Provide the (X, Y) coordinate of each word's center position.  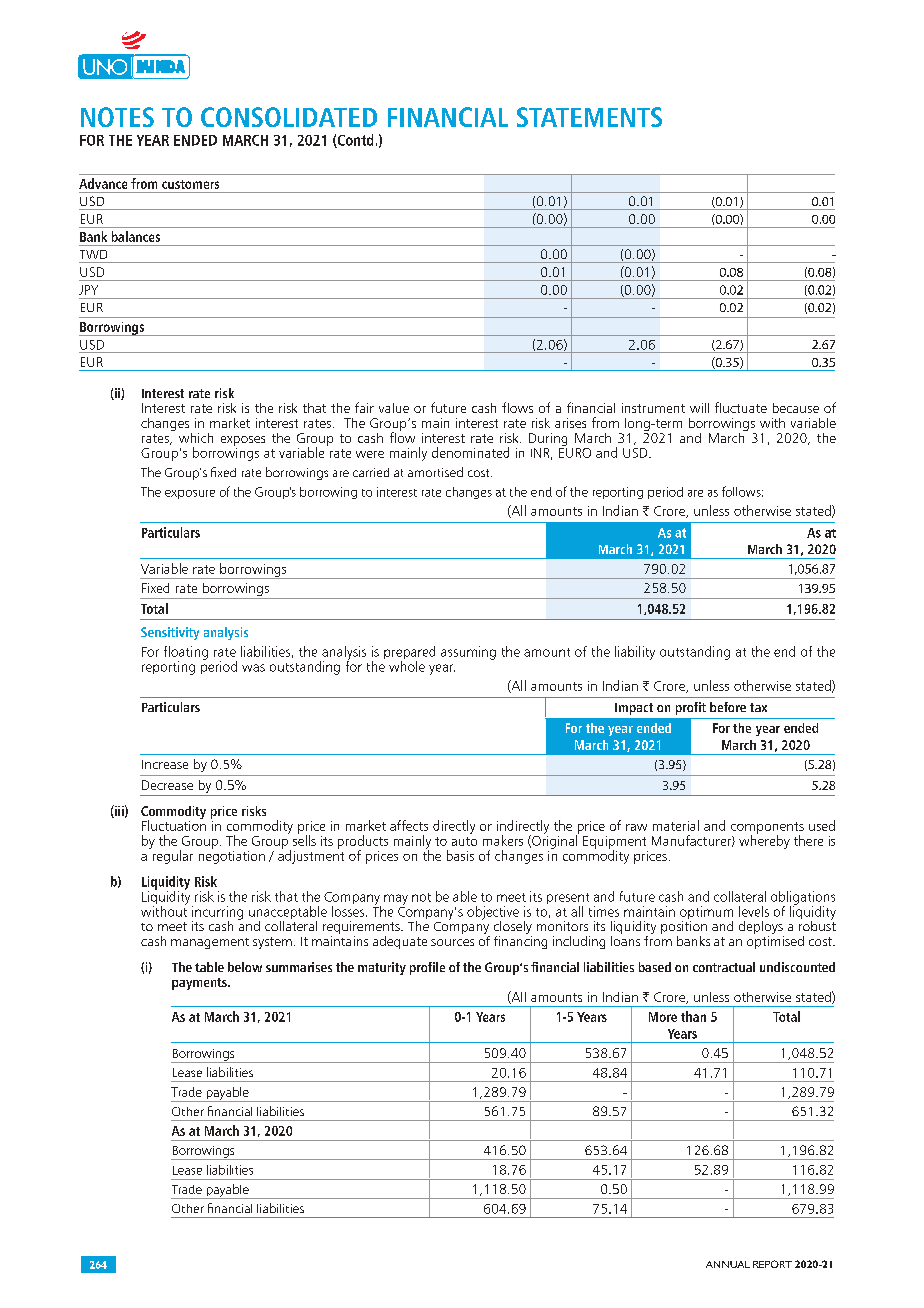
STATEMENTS (589, 117)
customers (190, 184)
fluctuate (741, 407)
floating (186, 654)
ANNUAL (728, 1264)
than (693, 1016)
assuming (468, 653)
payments (200, 984)
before (728, 707)
